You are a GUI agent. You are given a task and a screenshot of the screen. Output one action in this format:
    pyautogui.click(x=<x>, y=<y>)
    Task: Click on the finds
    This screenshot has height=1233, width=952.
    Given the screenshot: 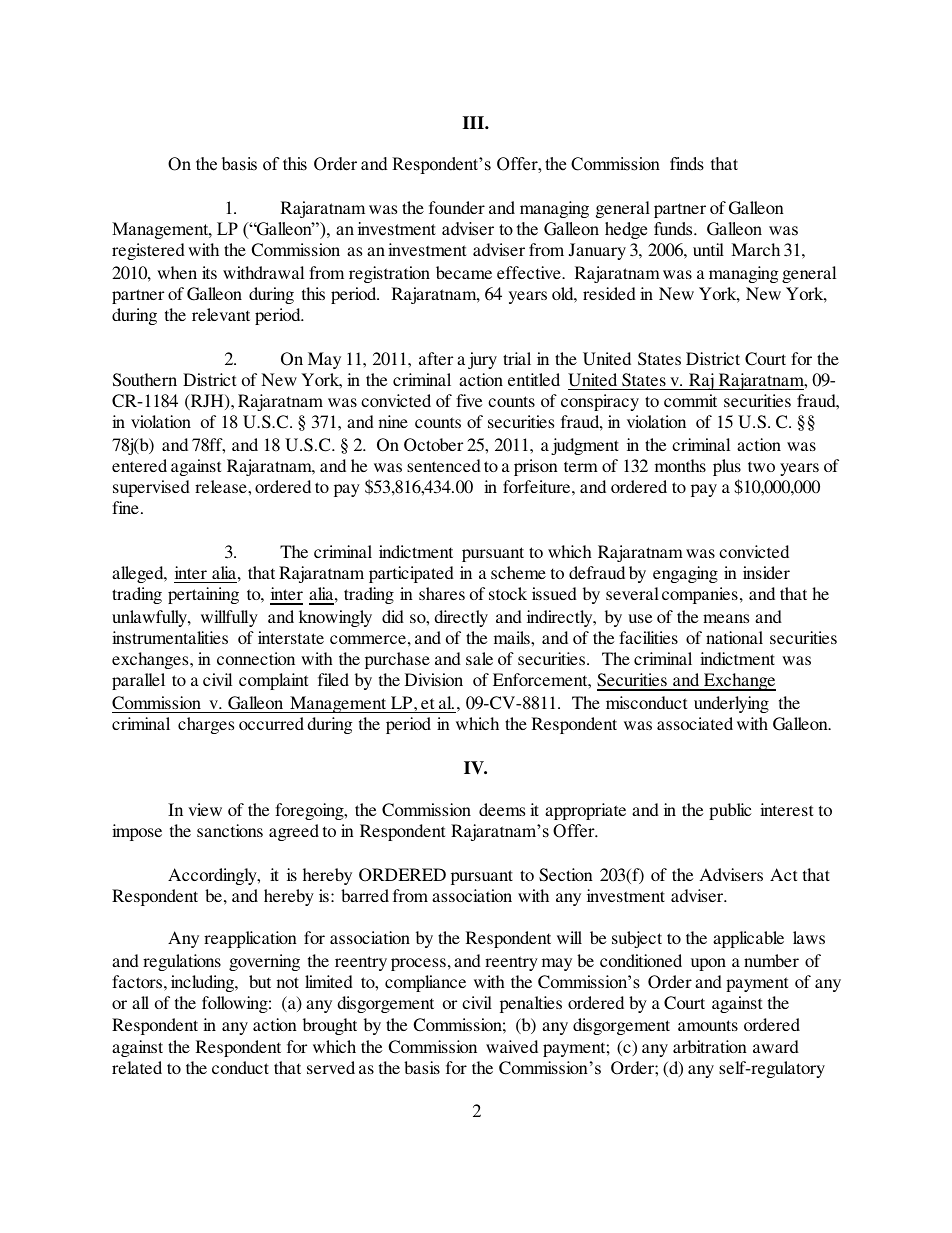 What is the action you would take?
    pyautogui.click(x=687, y=164)
